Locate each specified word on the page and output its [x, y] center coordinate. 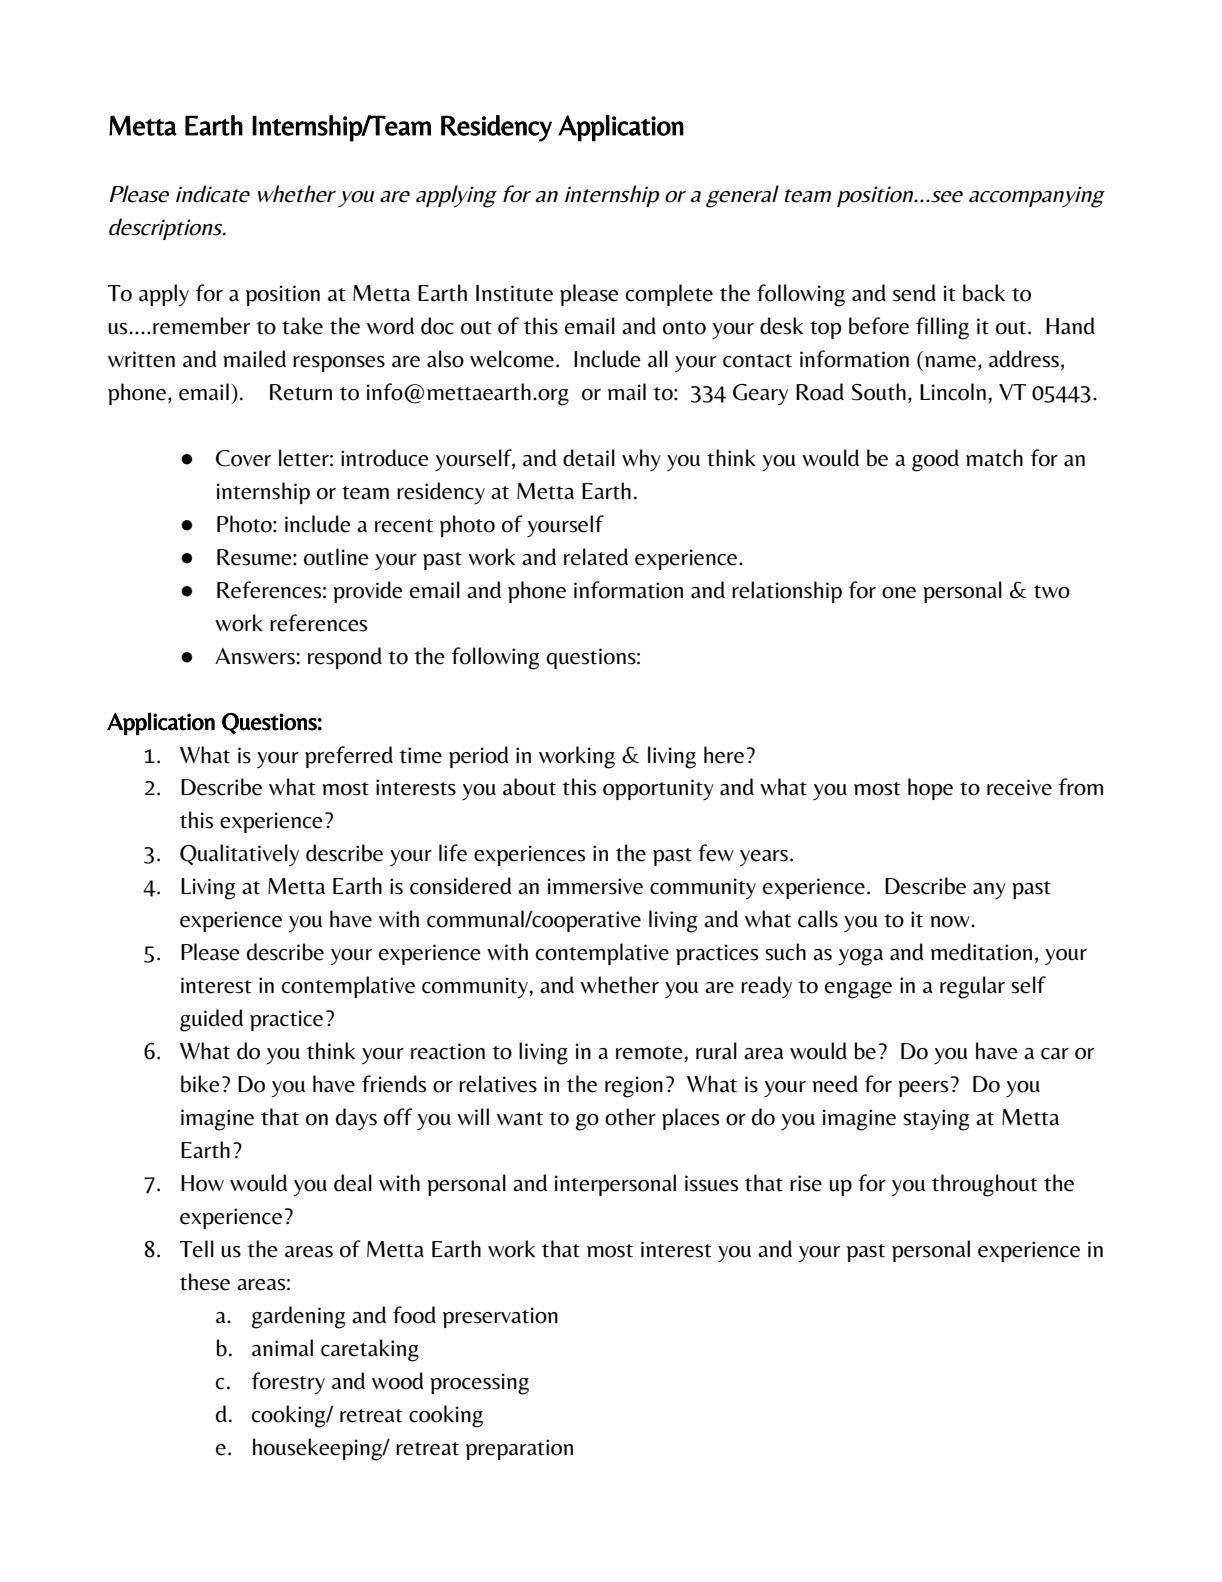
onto [684, 328]
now [951, 922]
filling [942, 328]
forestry [288, 1383]
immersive [595, 886]
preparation [519, 1449]
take [302, 326]
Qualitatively [239, 855]
